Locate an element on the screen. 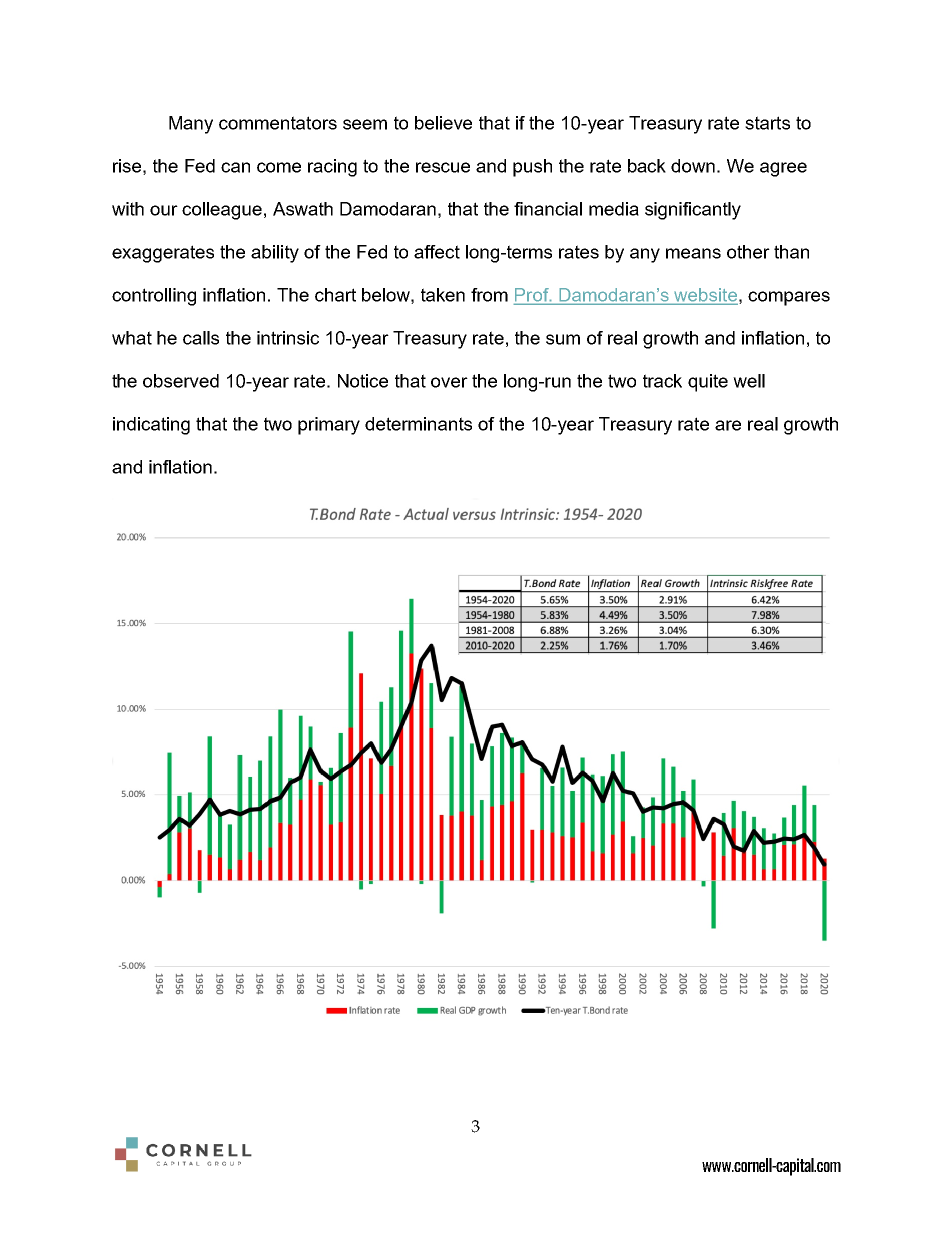  believe is located at coordinates (443, 123).
